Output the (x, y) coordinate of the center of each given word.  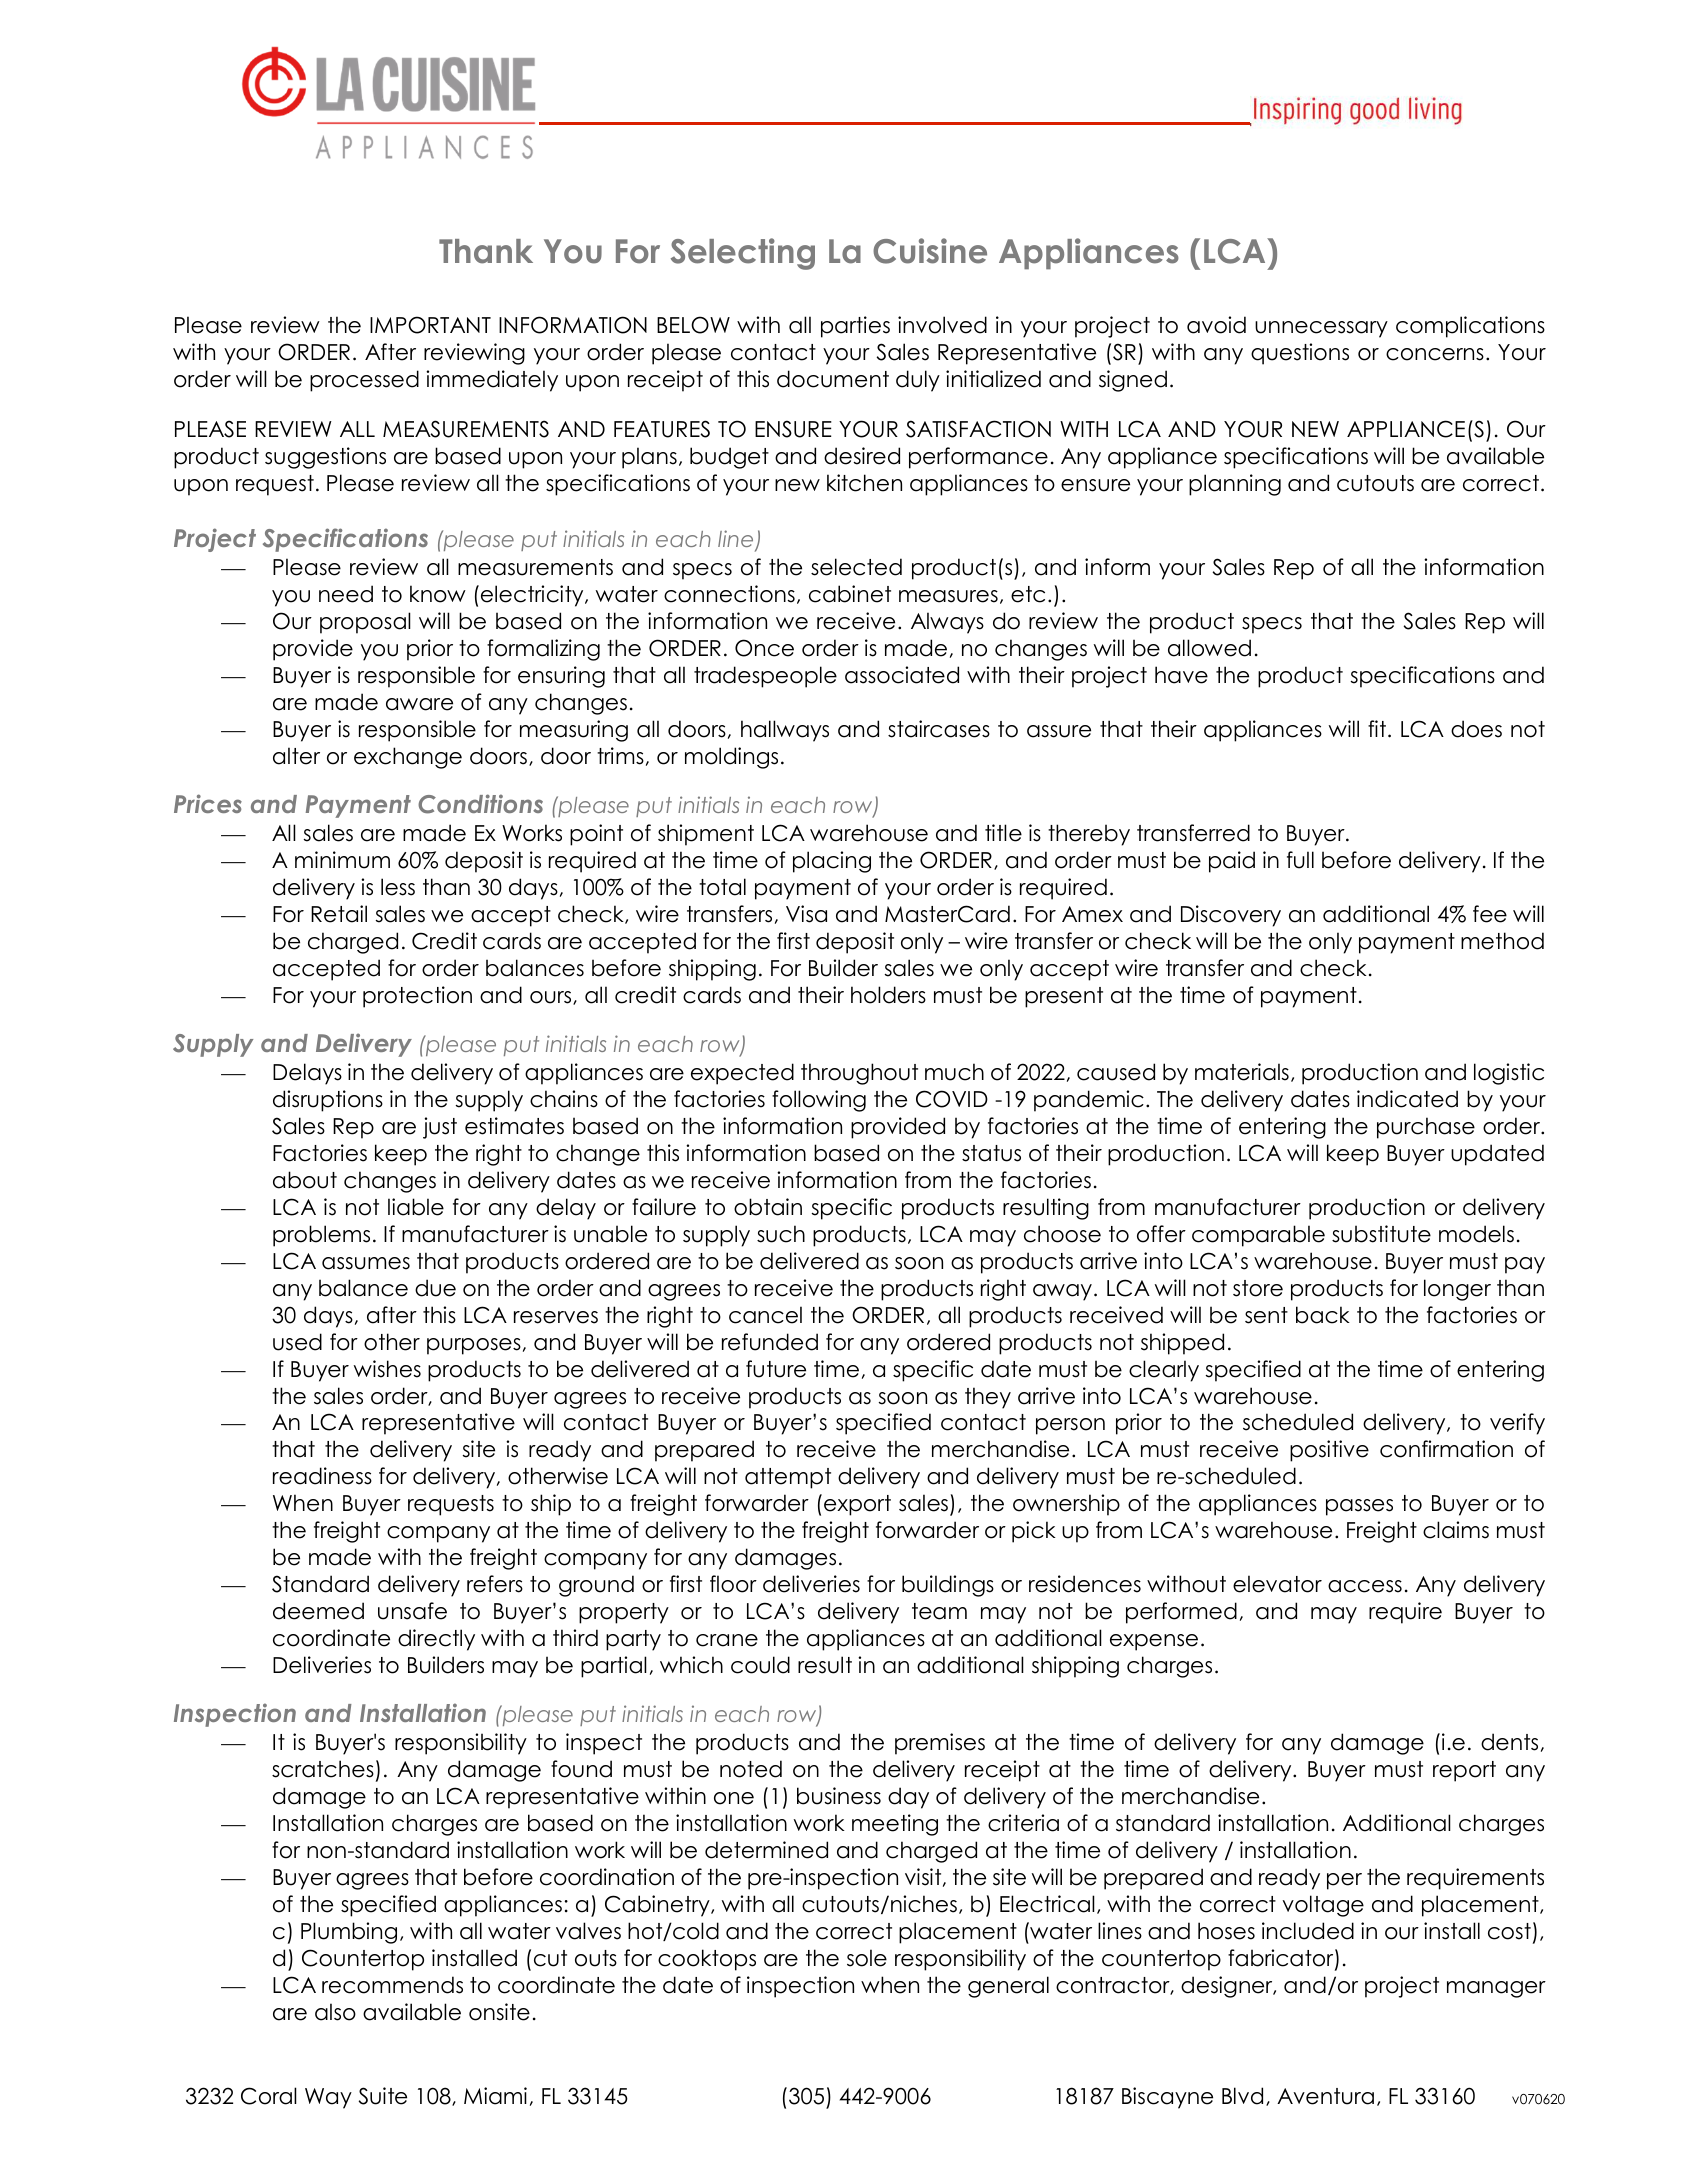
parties (855, 327)
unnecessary (1321, 329)
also (335, 2012)
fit (1377, 728)
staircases (939, 729)
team (939, 1611)
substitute (1381, 1234)
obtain (768, 1207)
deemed (318, 1611)
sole (867, 1958)
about (305, 1180)
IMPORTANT (430, 325)
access (1365, 1586)
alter (296, 756)
